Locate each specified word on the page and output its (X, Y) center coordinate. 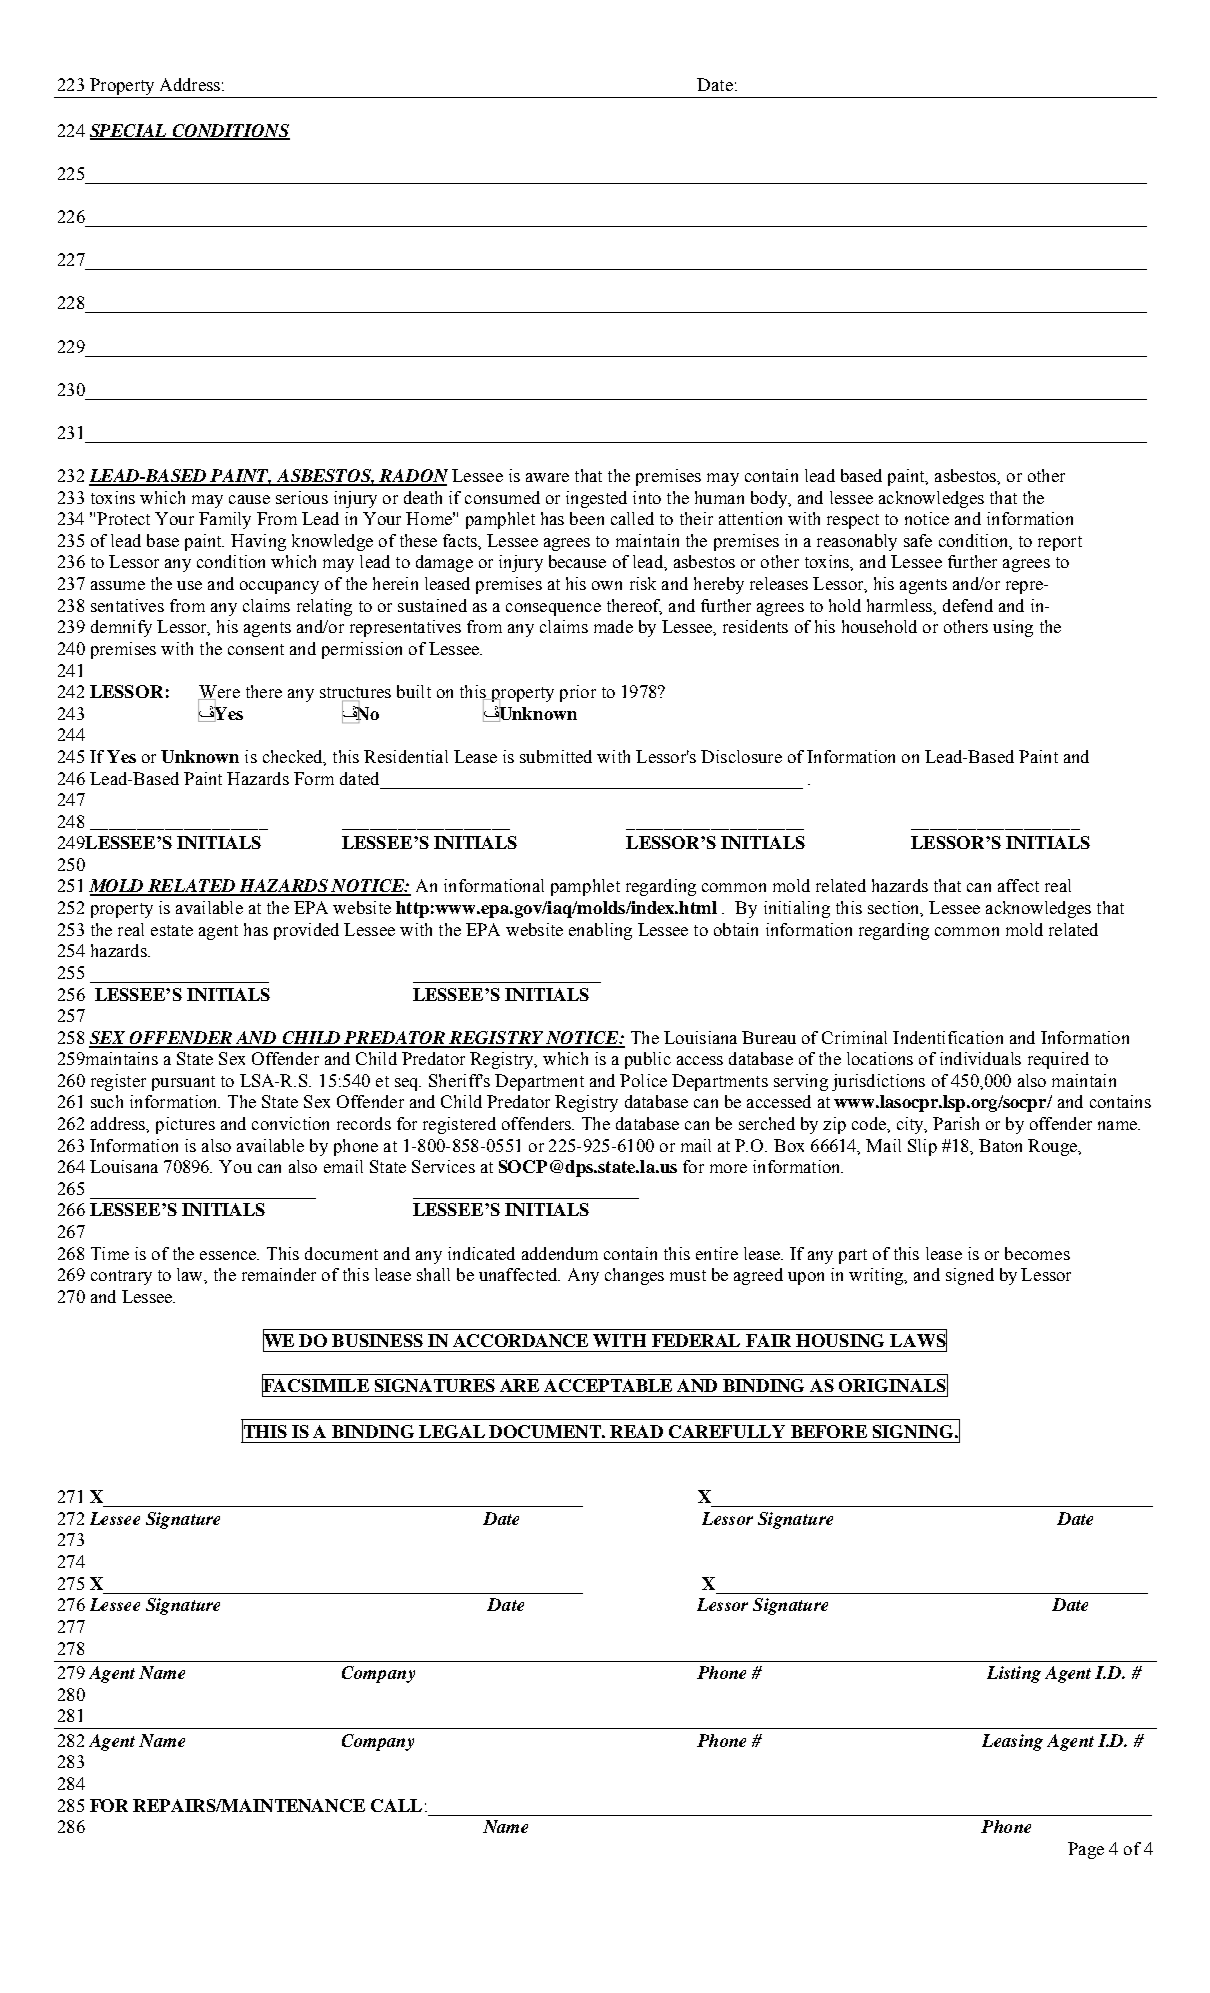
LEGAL (452, 1431)
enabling (600, 931)
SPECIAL (130, 131)
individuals (980, 1058)
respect (853, 521)
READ (636, 1431)
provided (306, 931)
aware (547, 477)
